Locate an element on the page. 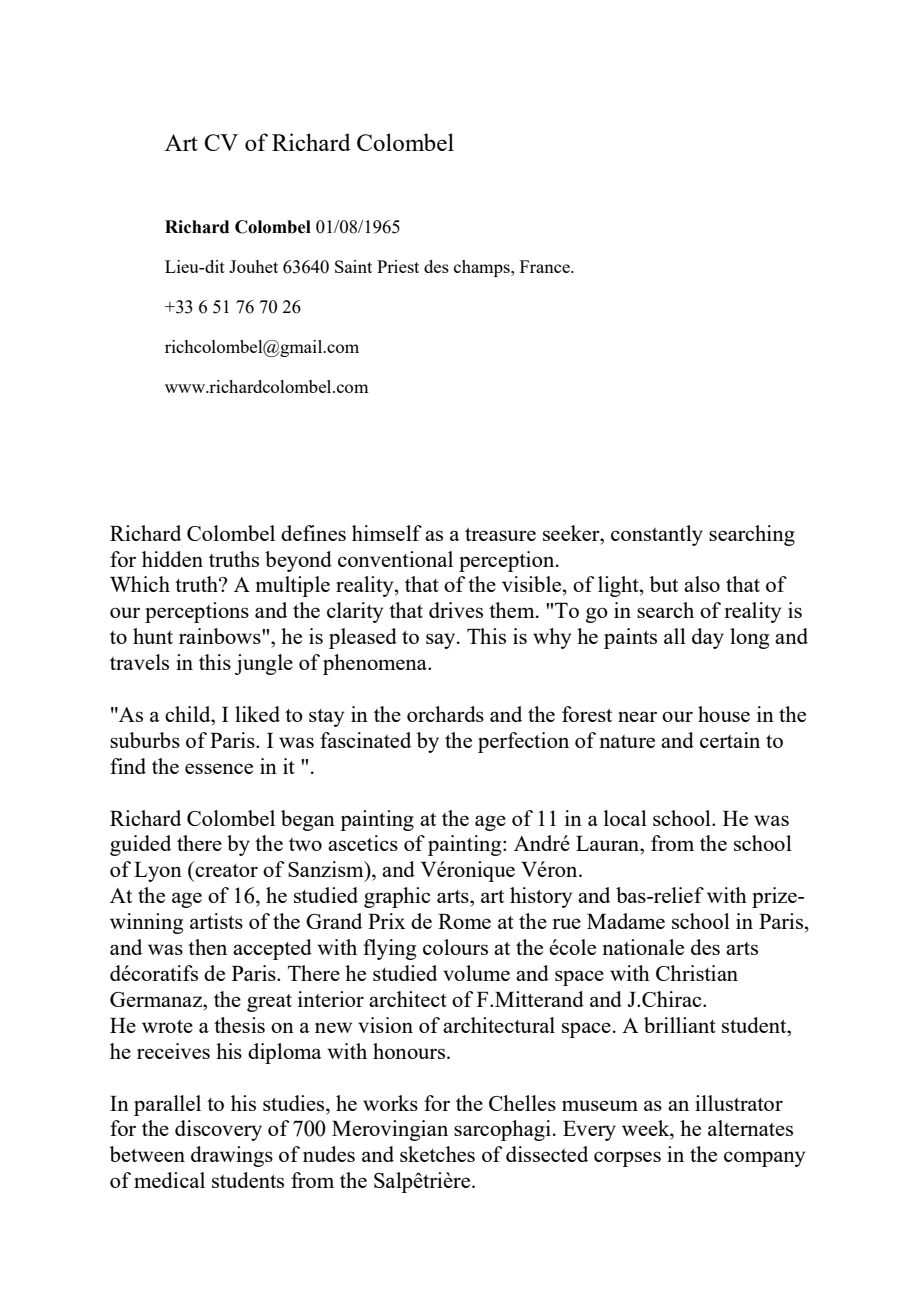 Image resolution: width=924 pixels, height=1308 pixels. liked is located at coordinates (257, 714).
